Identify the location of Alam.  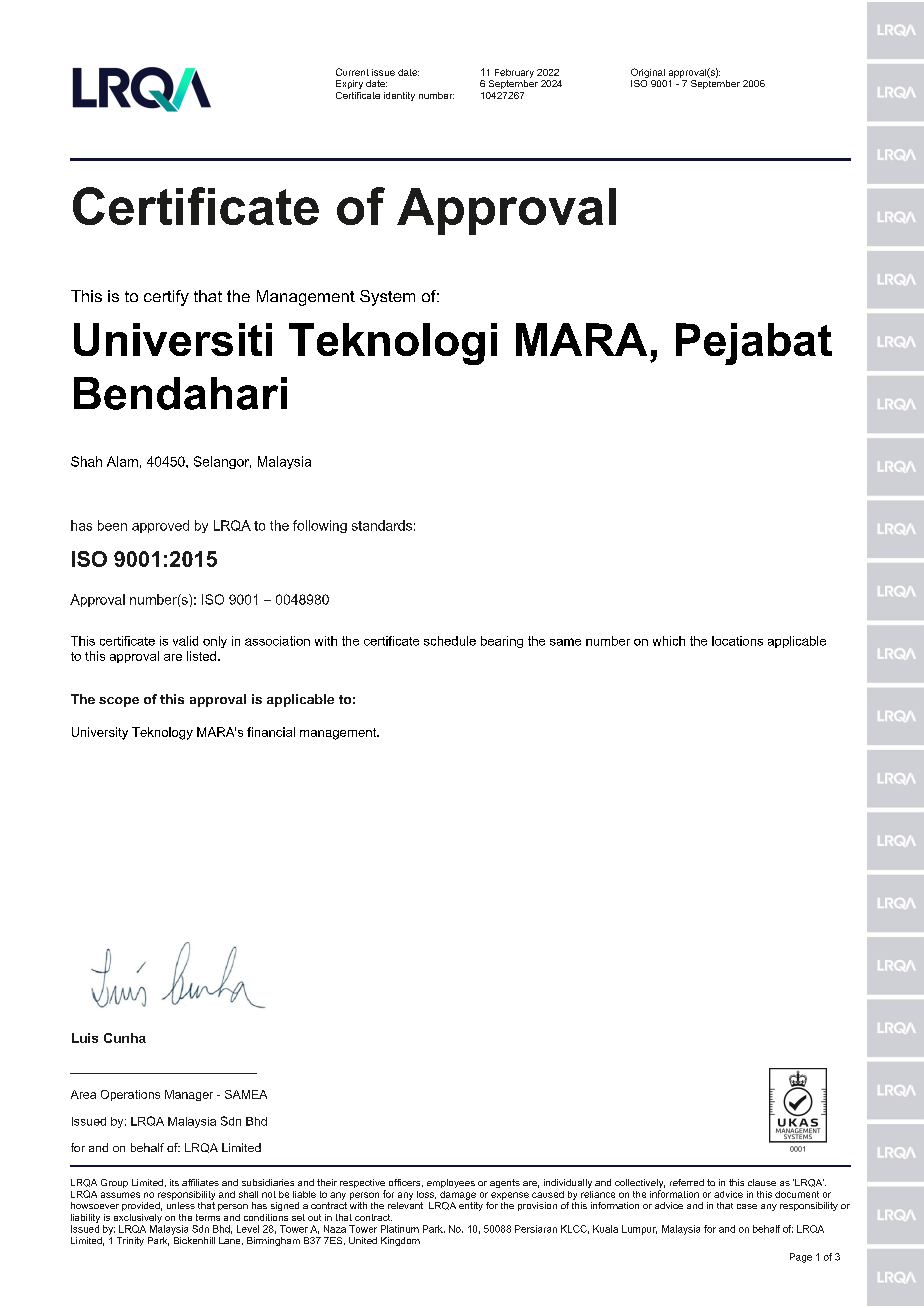
(122, 461).
